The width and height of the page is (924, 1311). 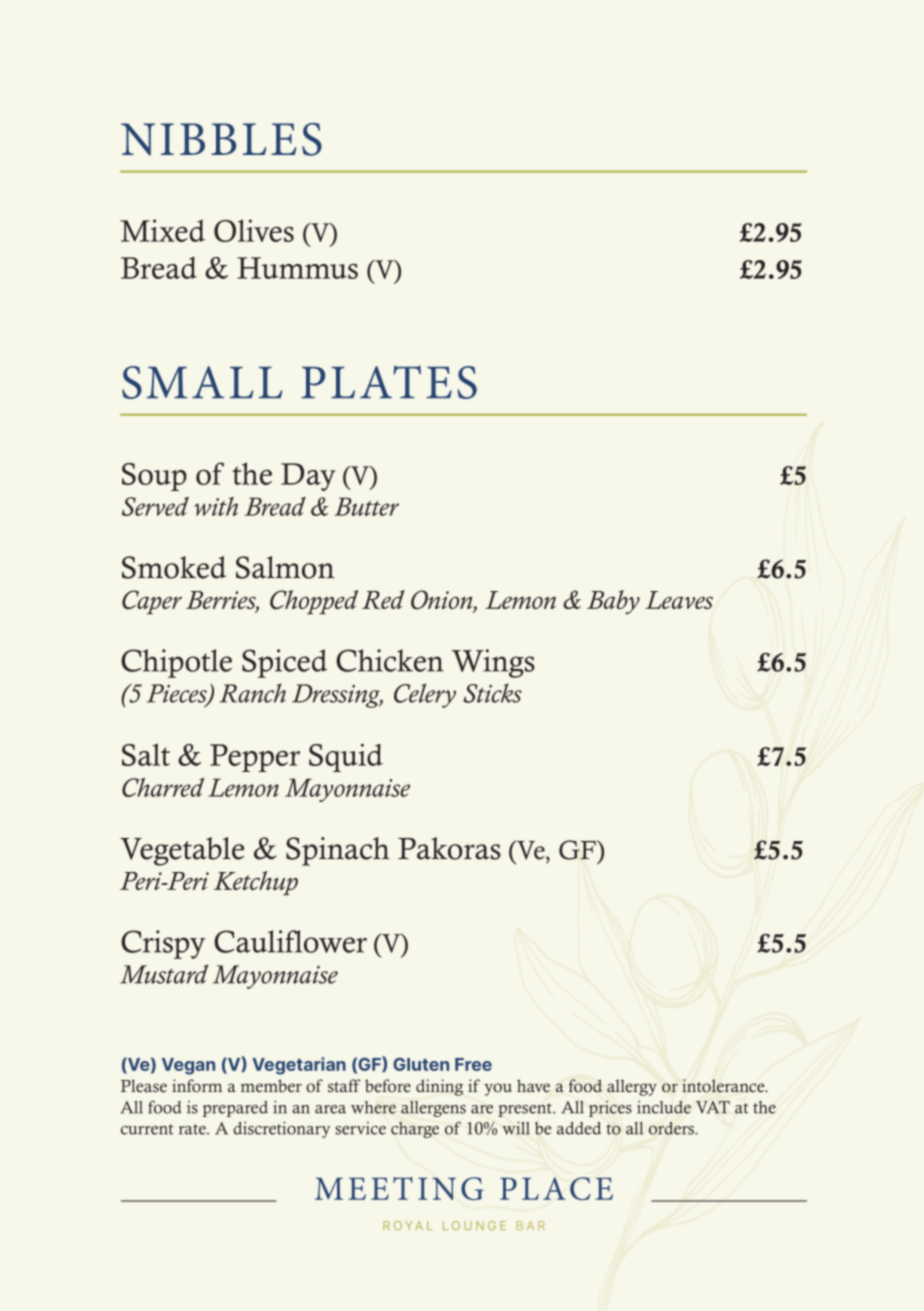 I want to click on Chicken, so click(x=390, y=660).
